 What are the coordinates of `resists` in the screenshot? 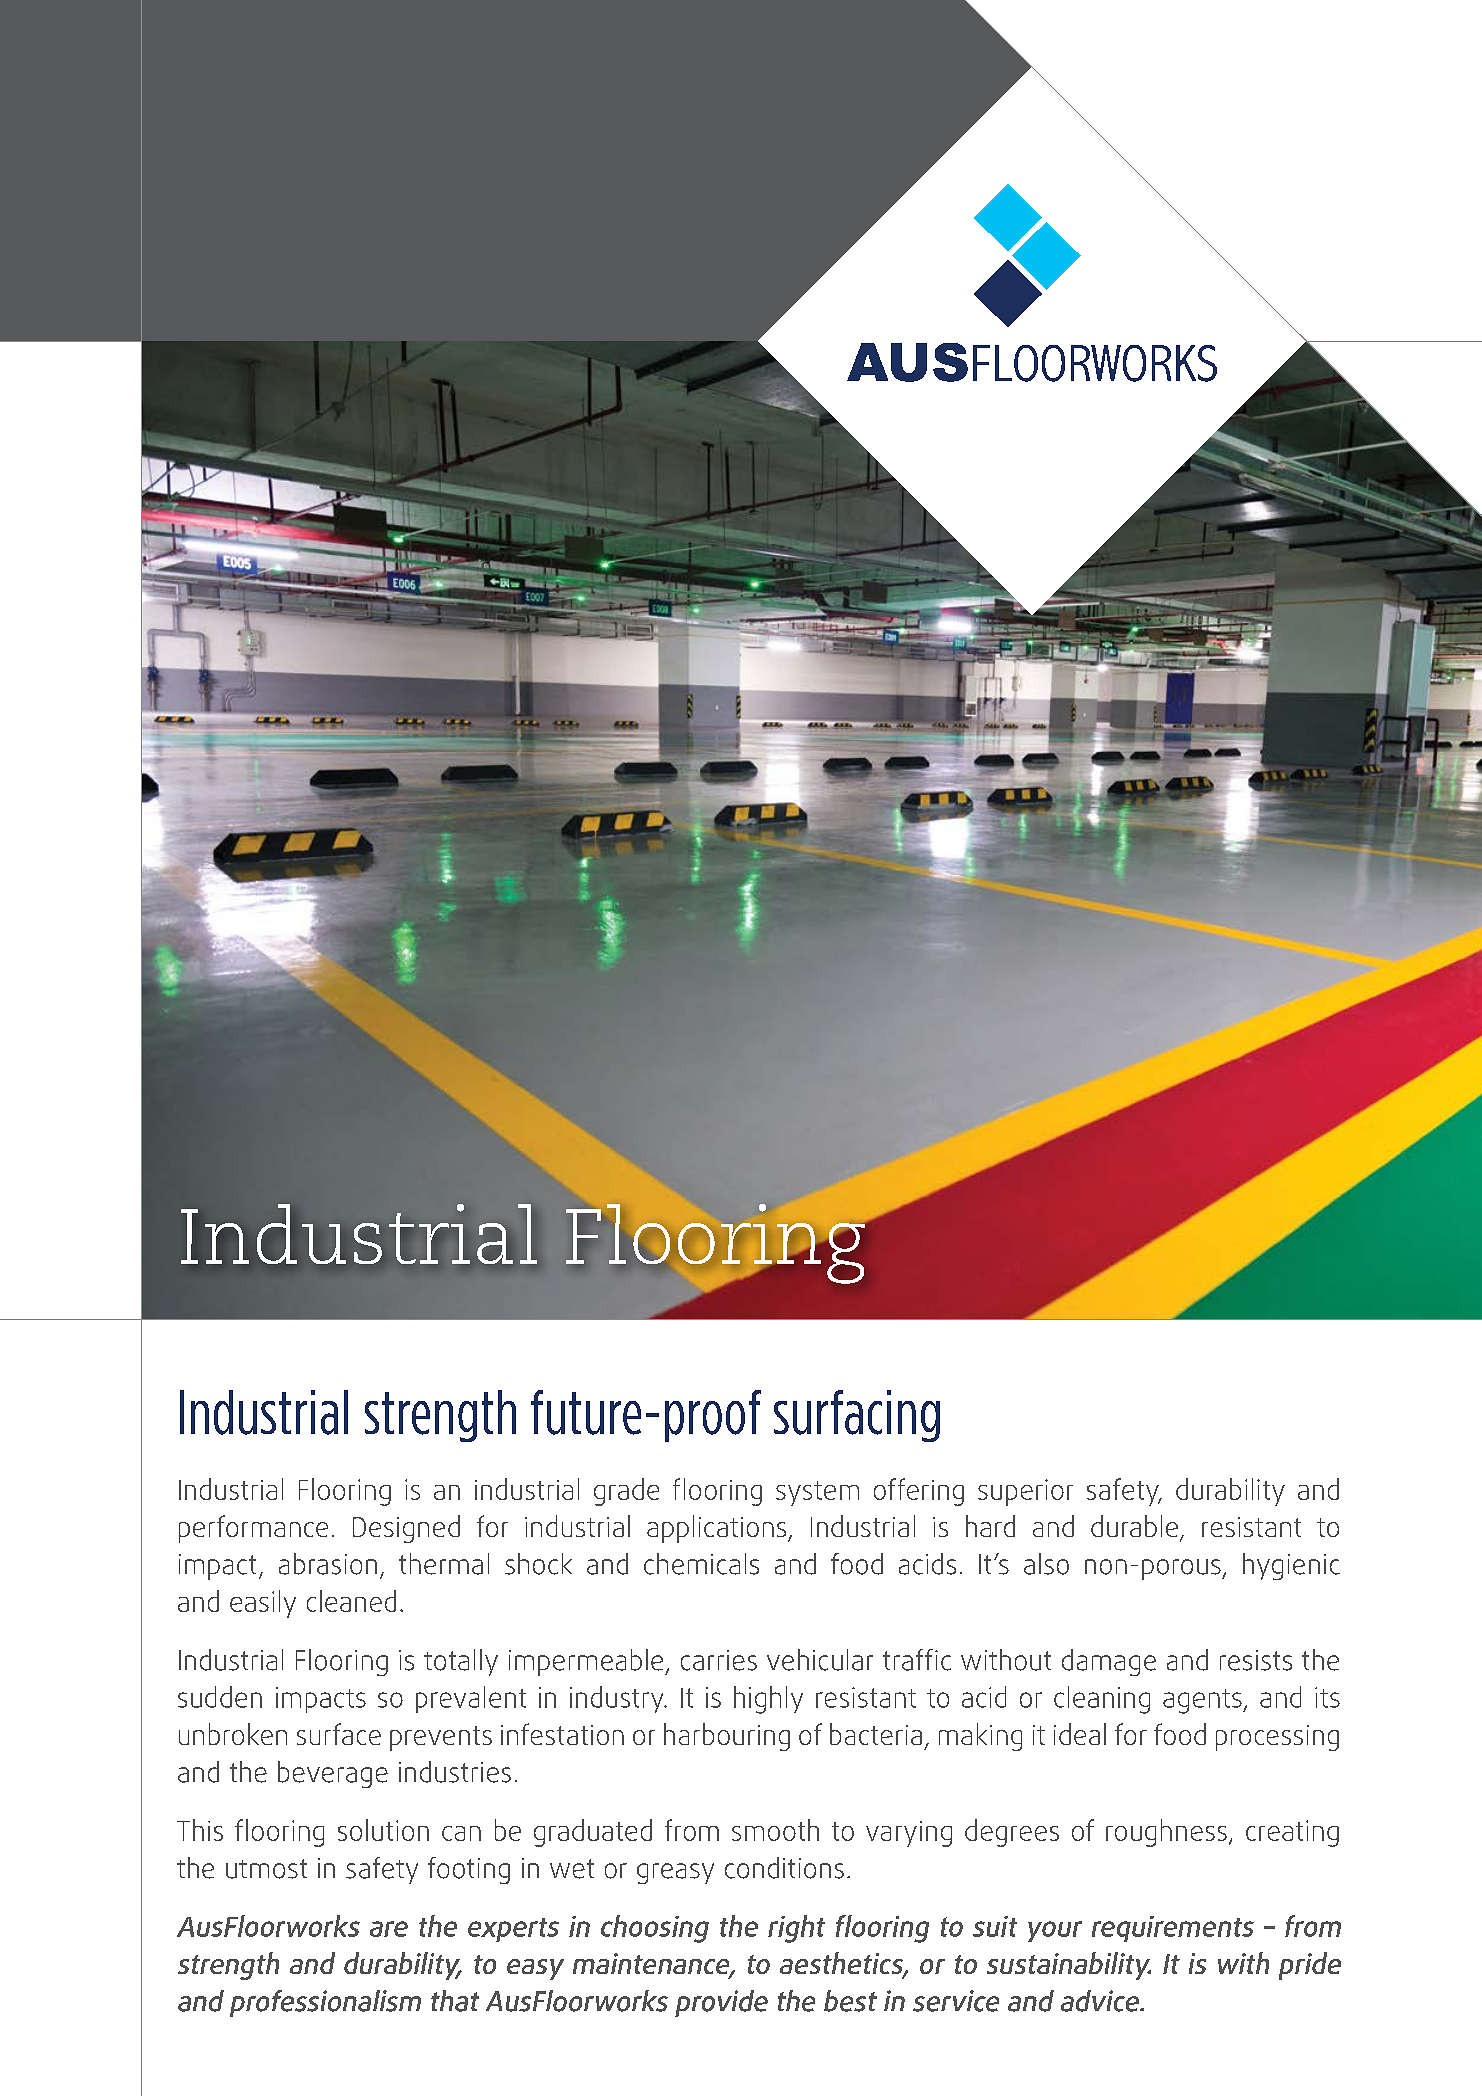 It's located at (1256, 1660).
